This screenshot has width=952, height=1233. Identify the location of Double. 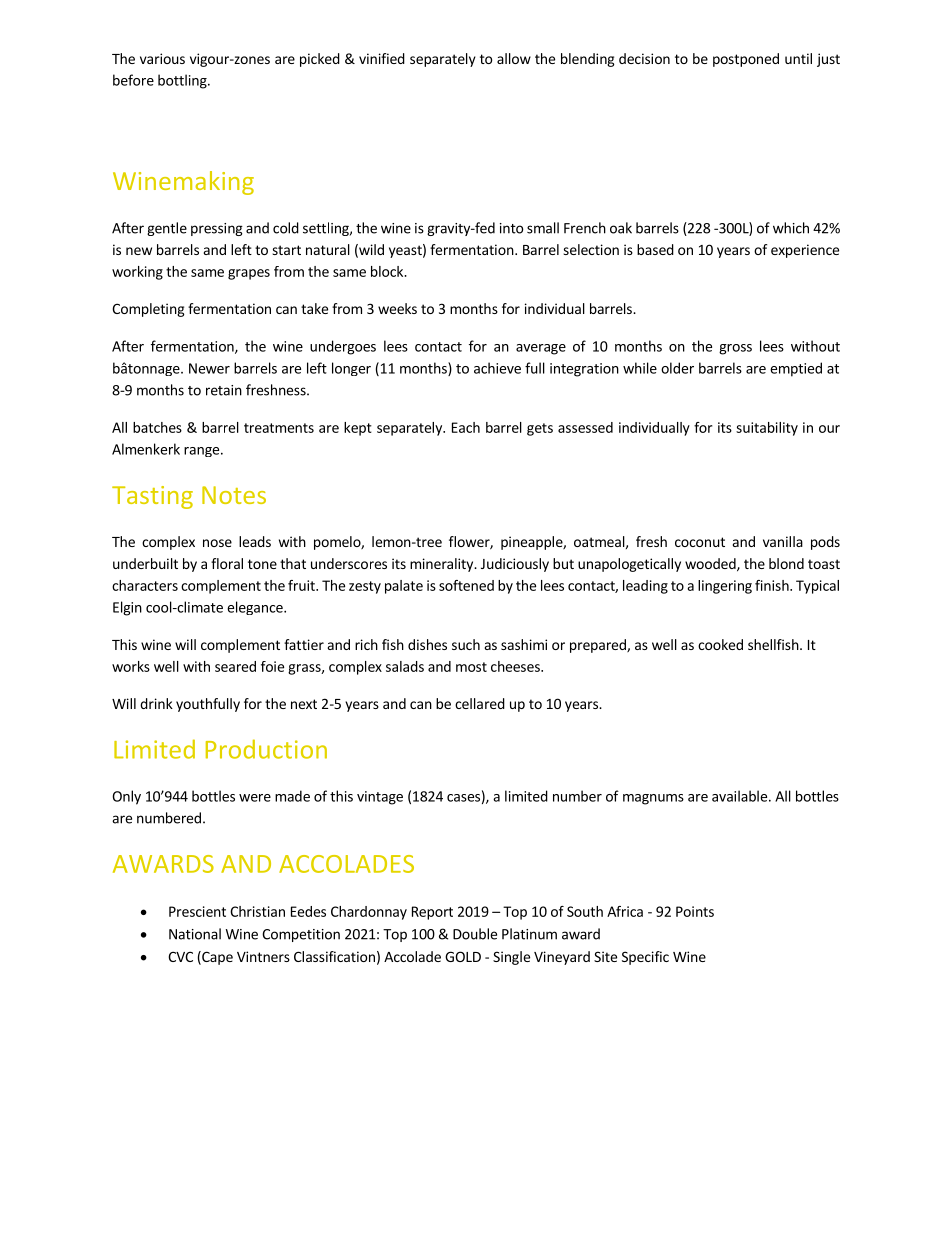
(475, 934).
